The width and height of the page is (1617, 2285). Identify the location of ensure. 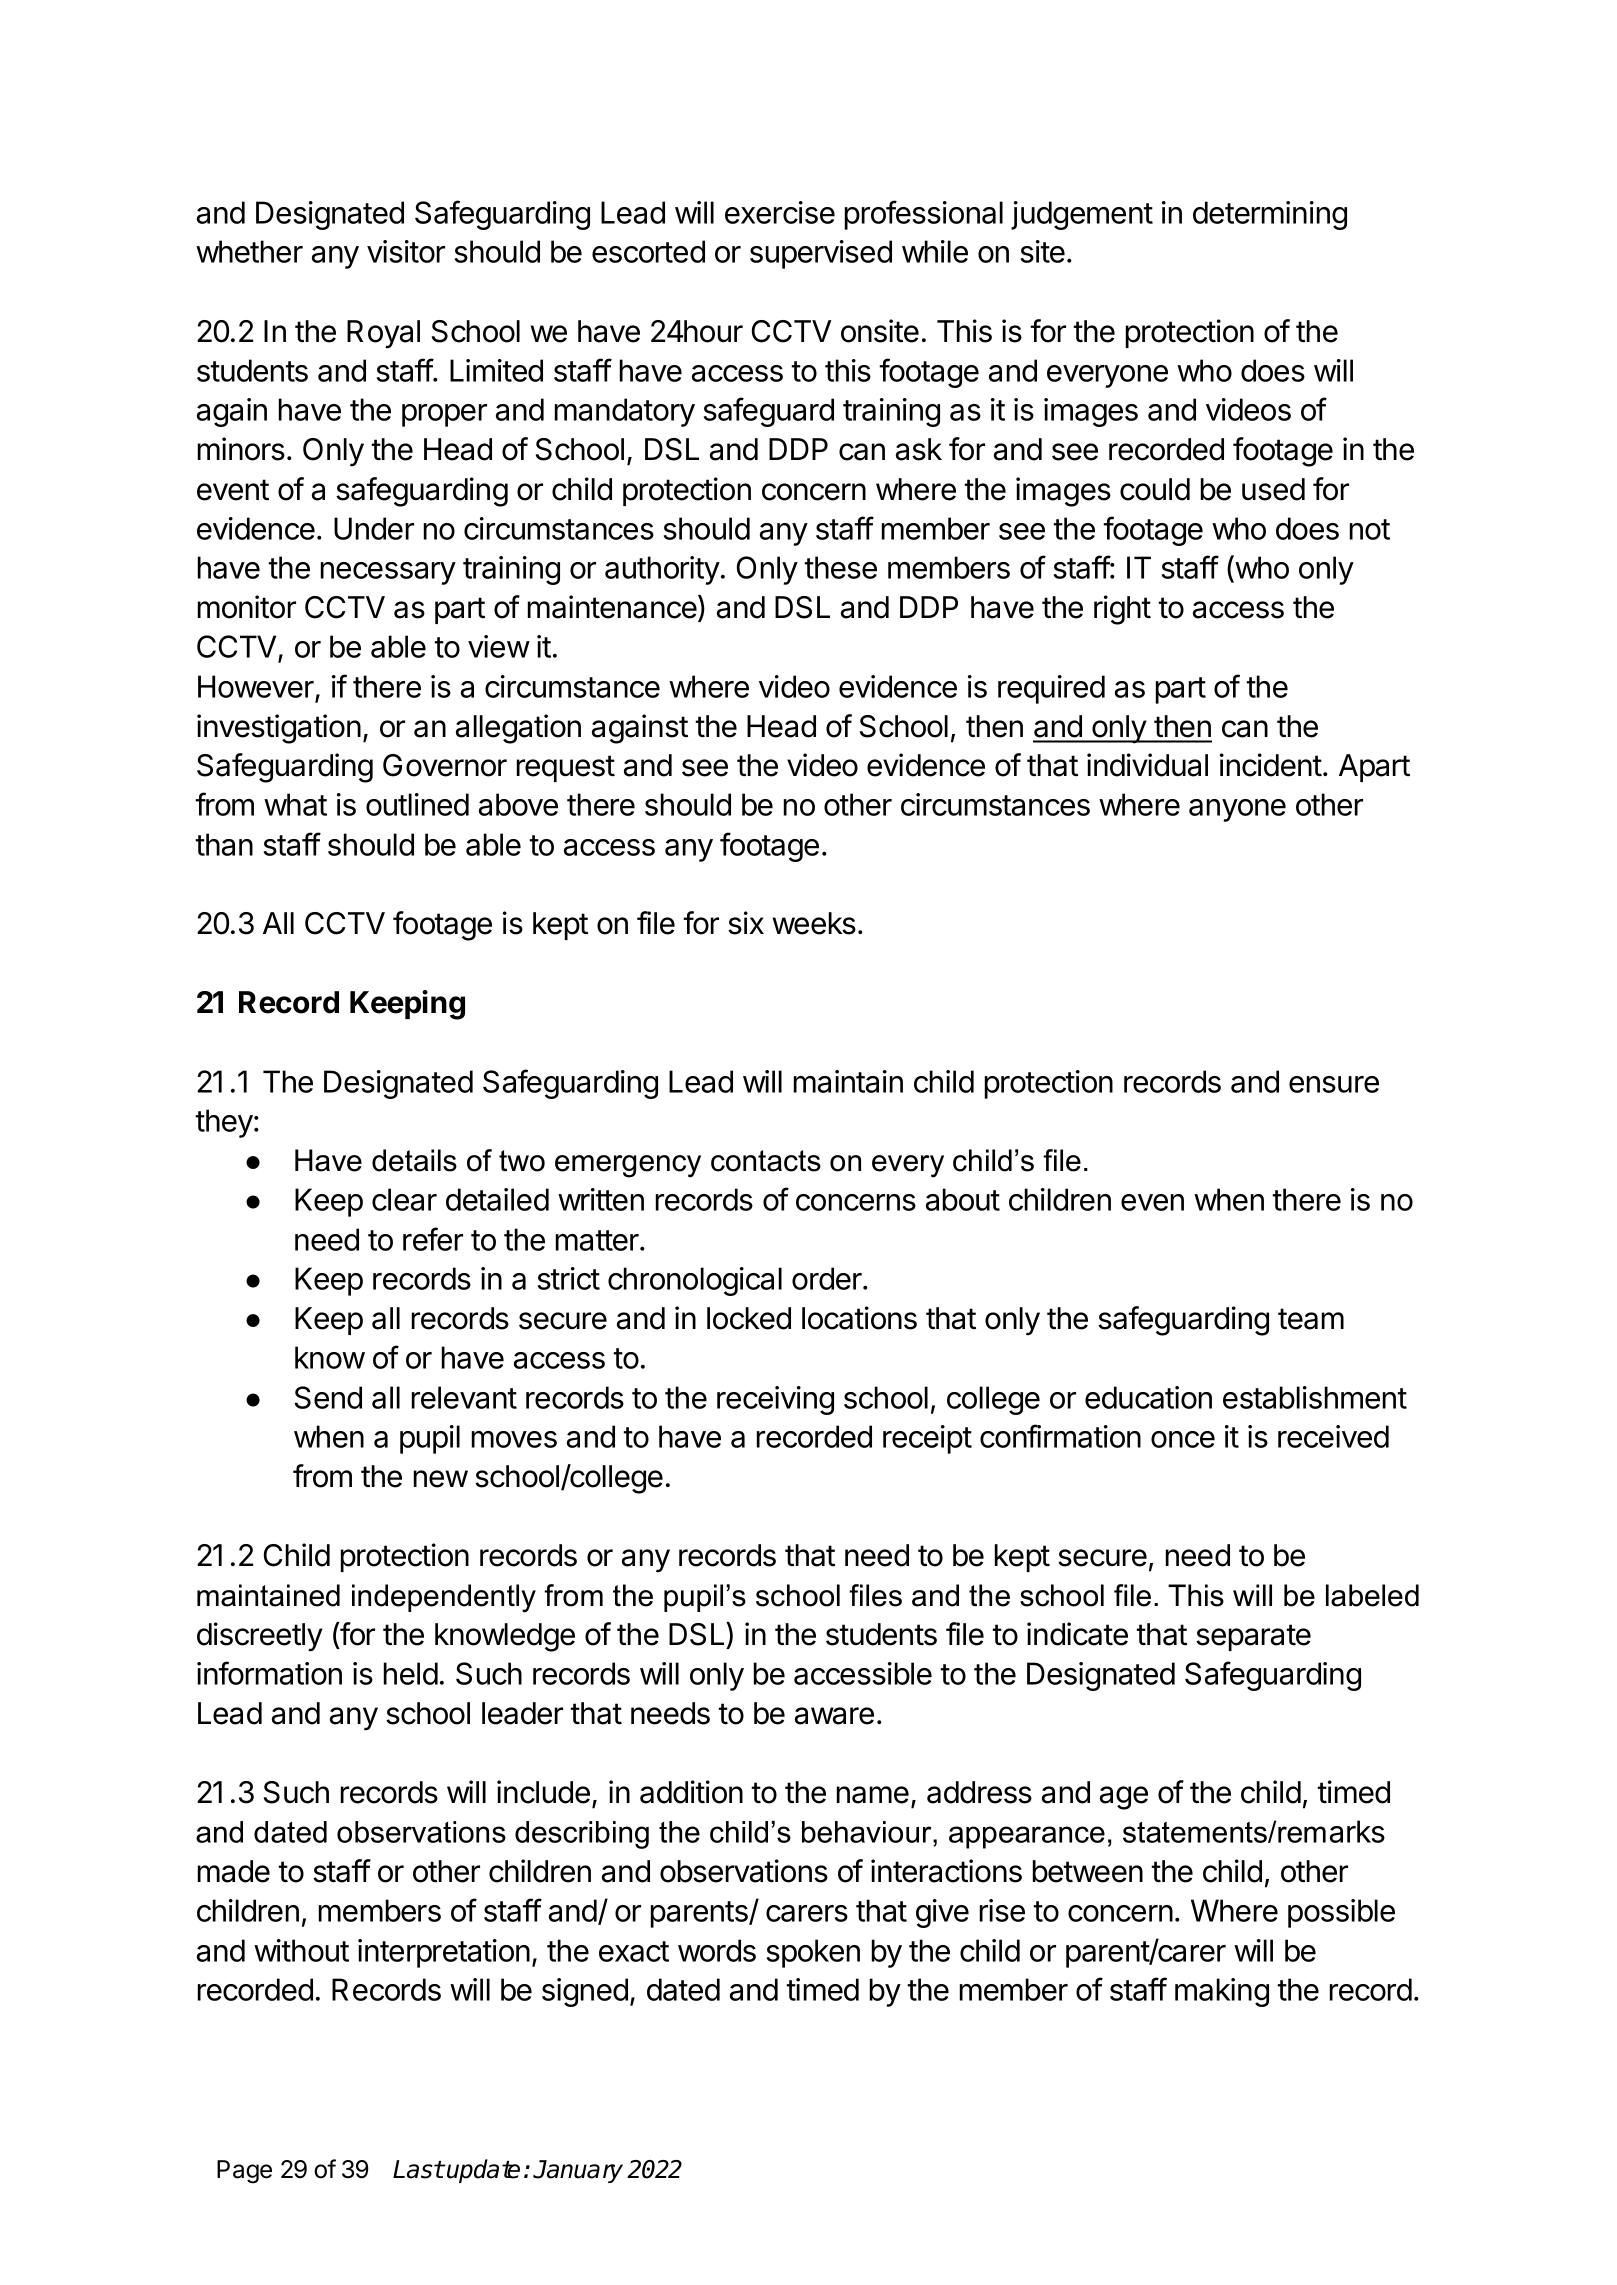
(1334, 1084).
